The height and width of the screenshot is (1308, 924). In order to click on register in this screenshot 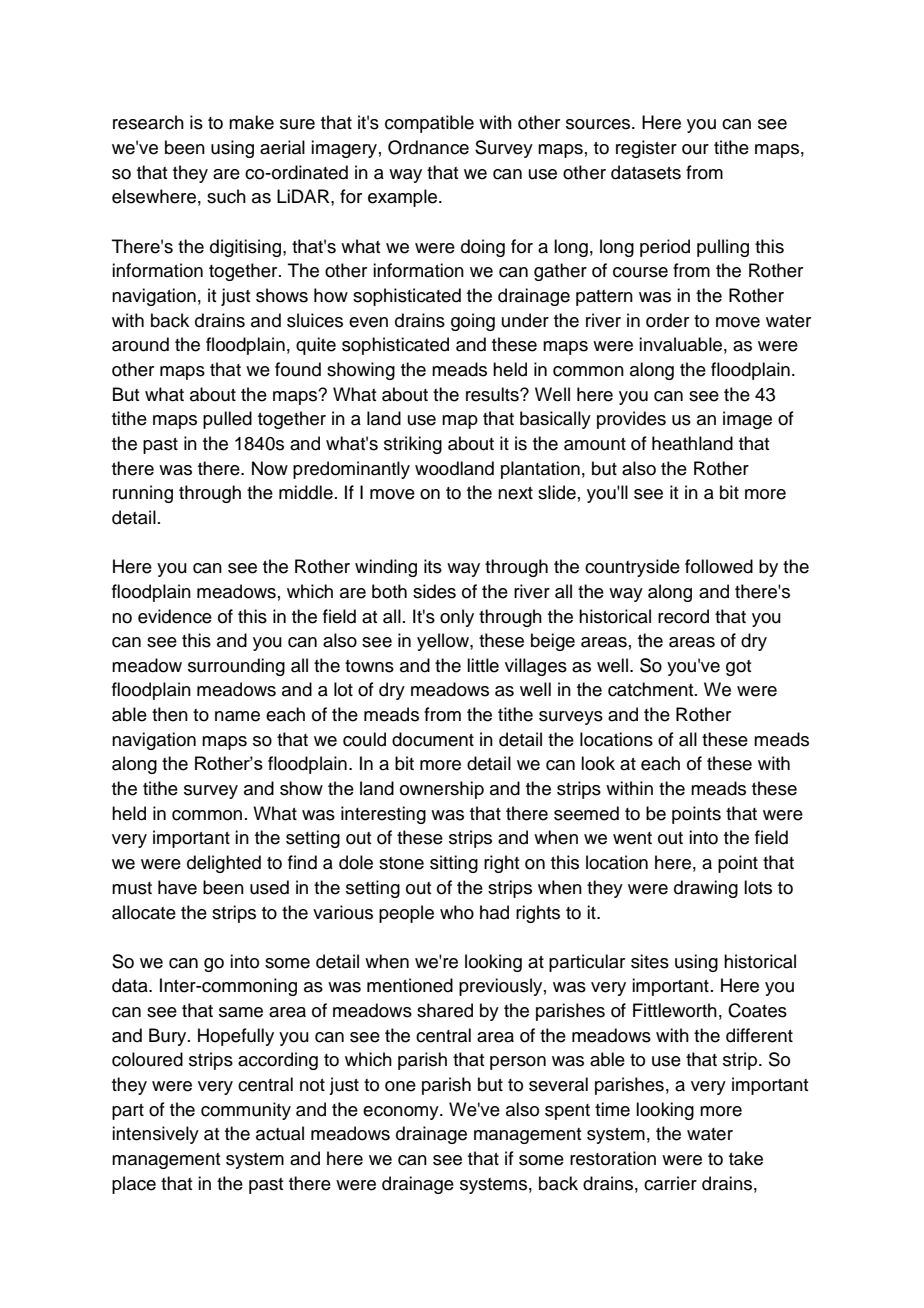, I will do `click(646, 149)`.
